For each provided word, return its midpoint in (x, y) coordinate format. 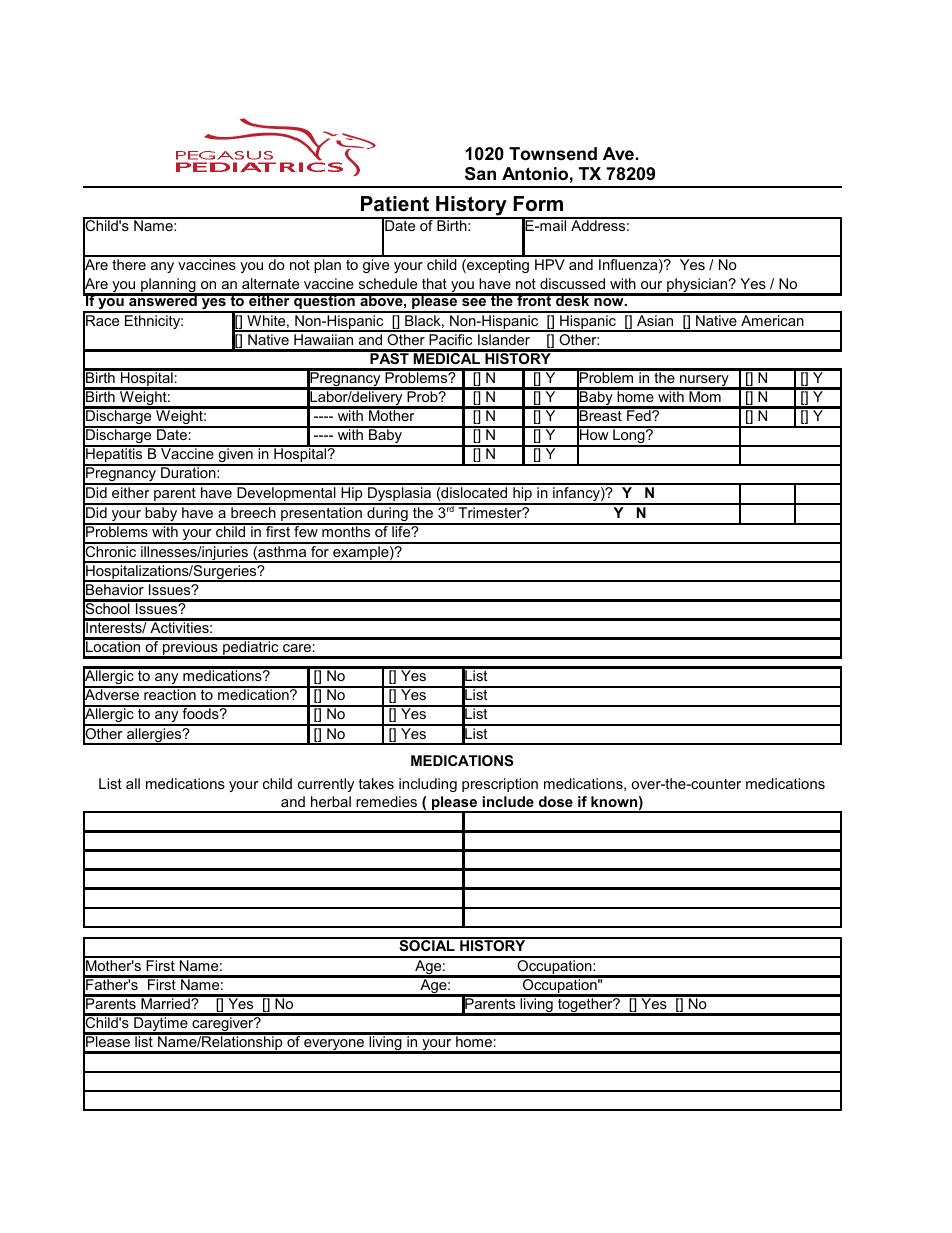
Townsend (553, 154)
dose (556, 801)
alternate (270, 283)
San (480, 174)
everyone (334, 1046)
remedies (386, 801)
